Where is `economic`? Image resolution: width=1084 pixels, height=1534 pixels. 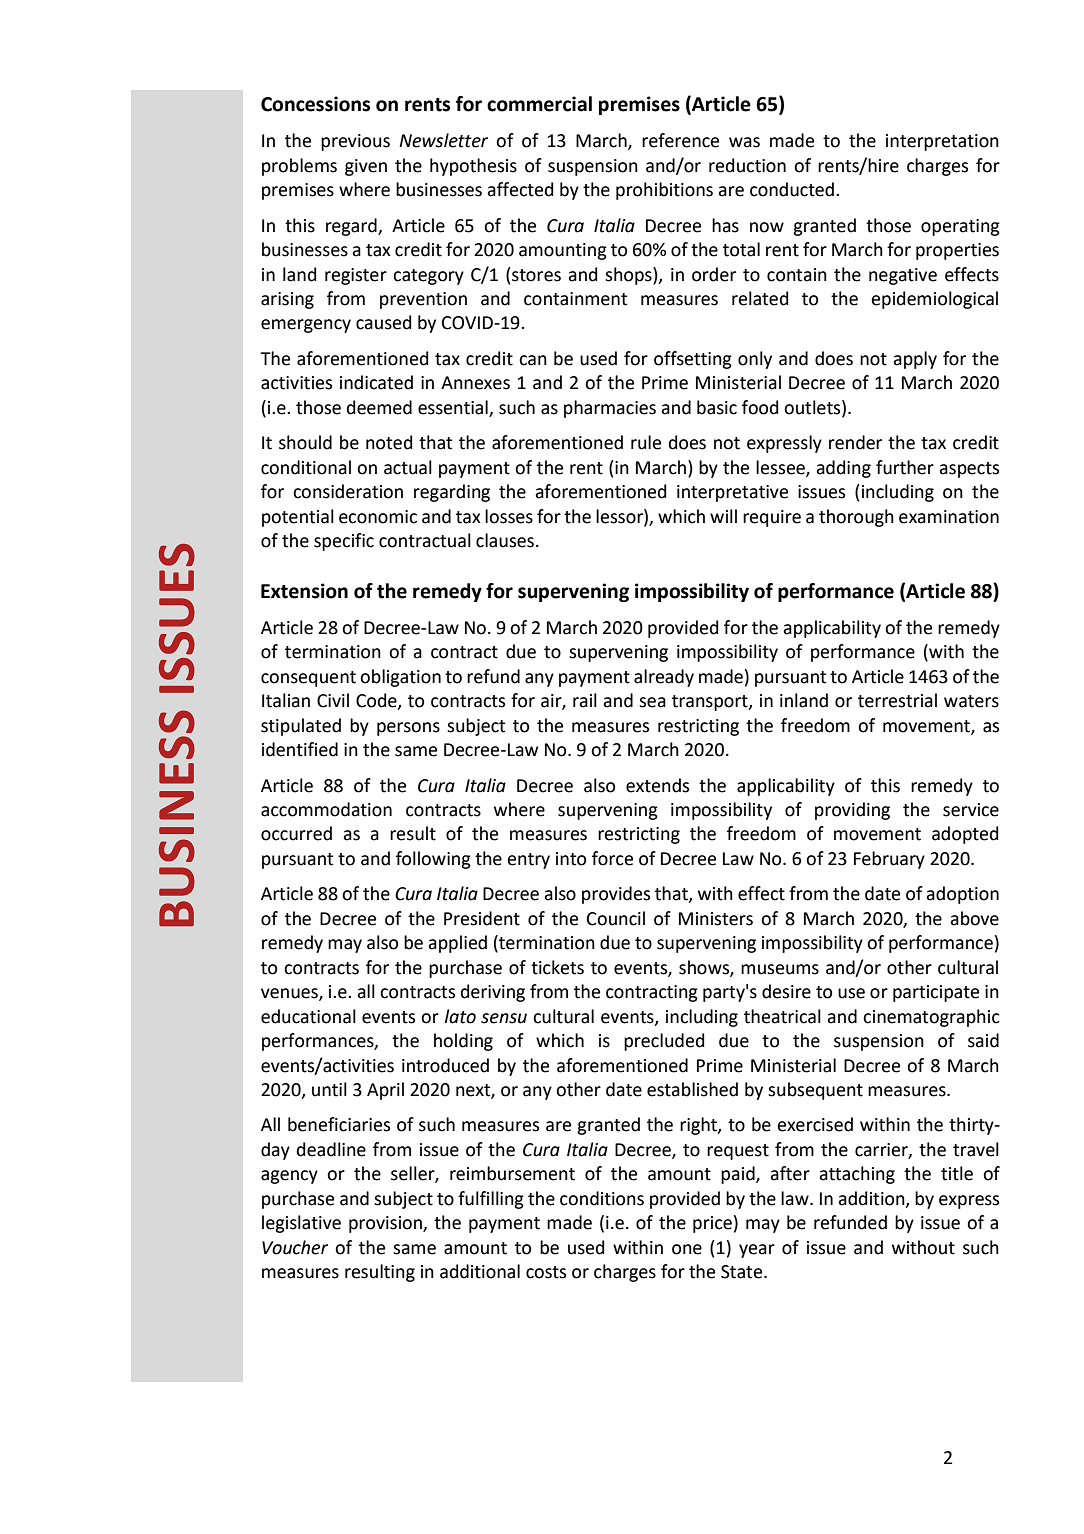
economic is located at coordinates (378, 517).
